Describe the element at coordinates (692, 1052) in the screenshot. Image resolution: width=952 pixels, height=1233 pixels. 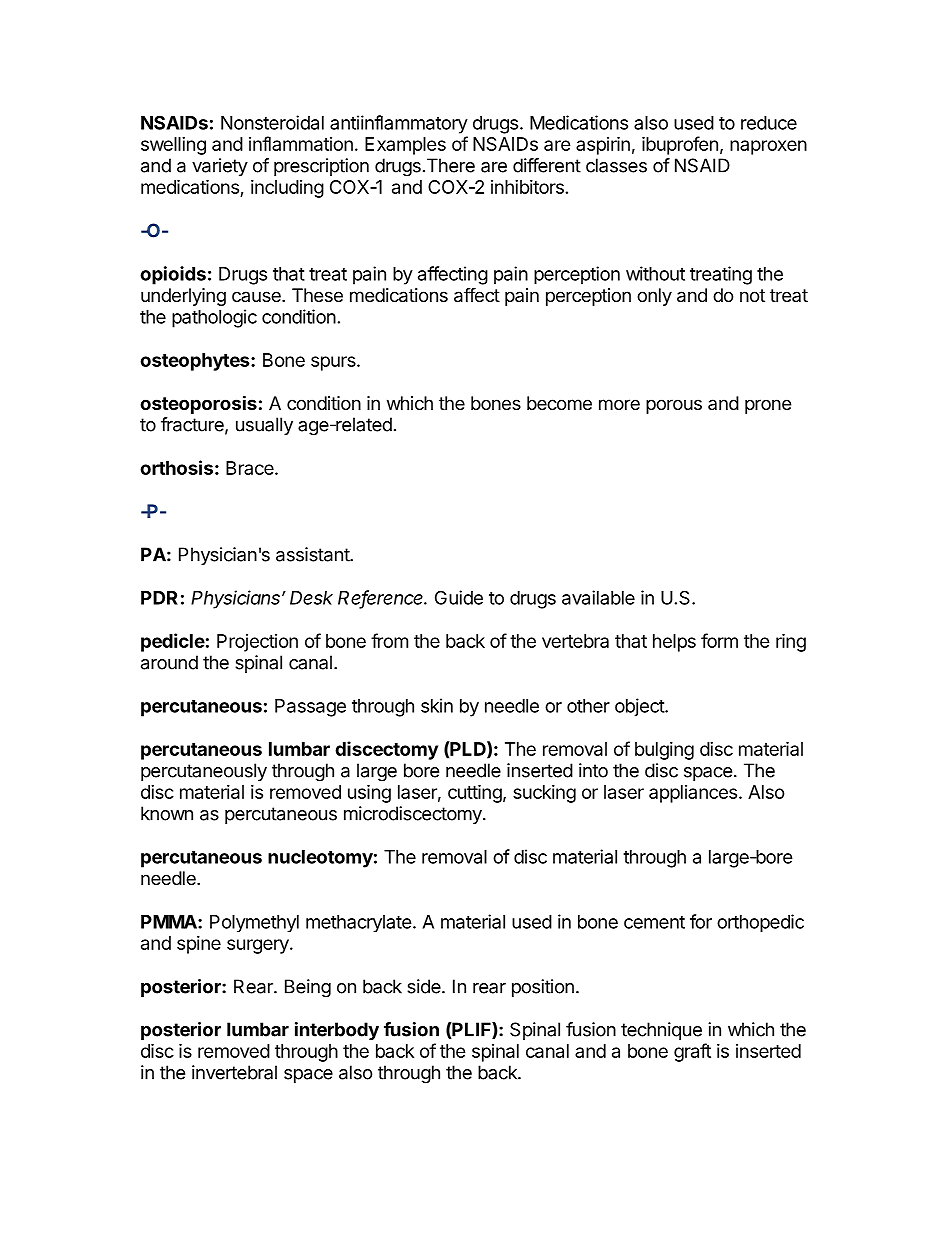
I see `graft` at that location.
